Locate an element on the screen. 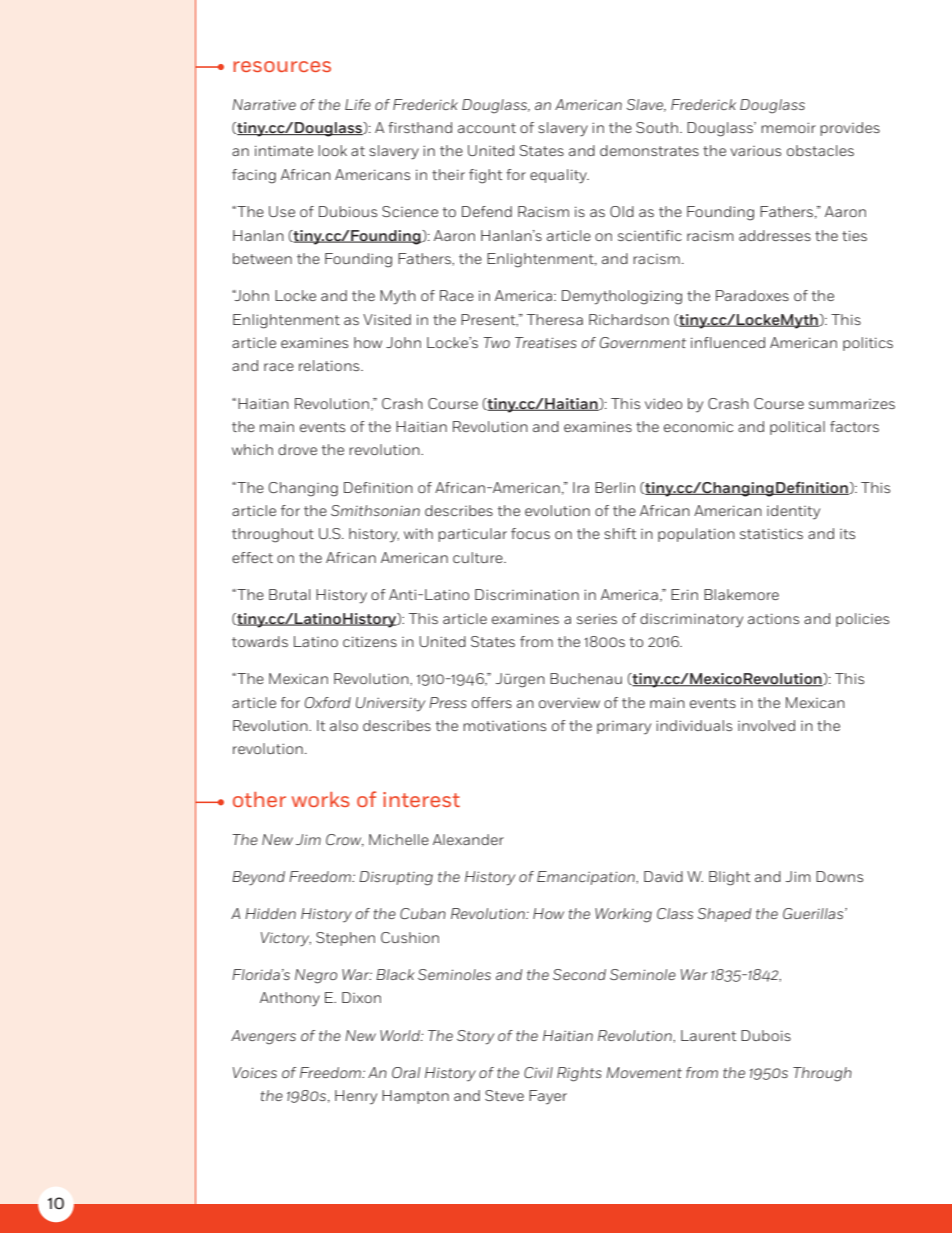 Image resolution: width=952 pixels, height=1233 pixels. account is located at coordinates (487, 128).
